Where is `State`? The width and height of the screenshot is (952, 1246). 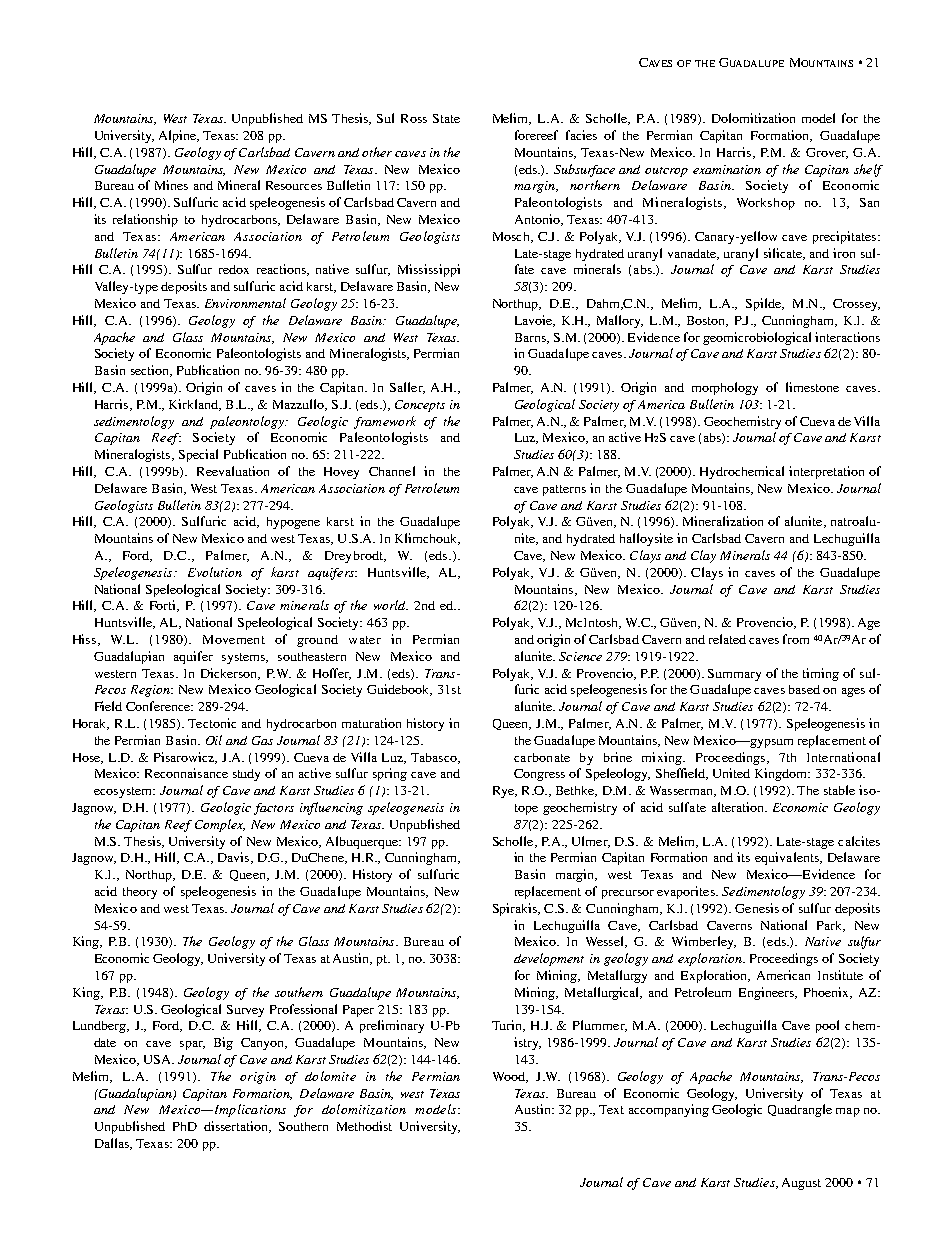 State is located at coordinates (446, 118).
